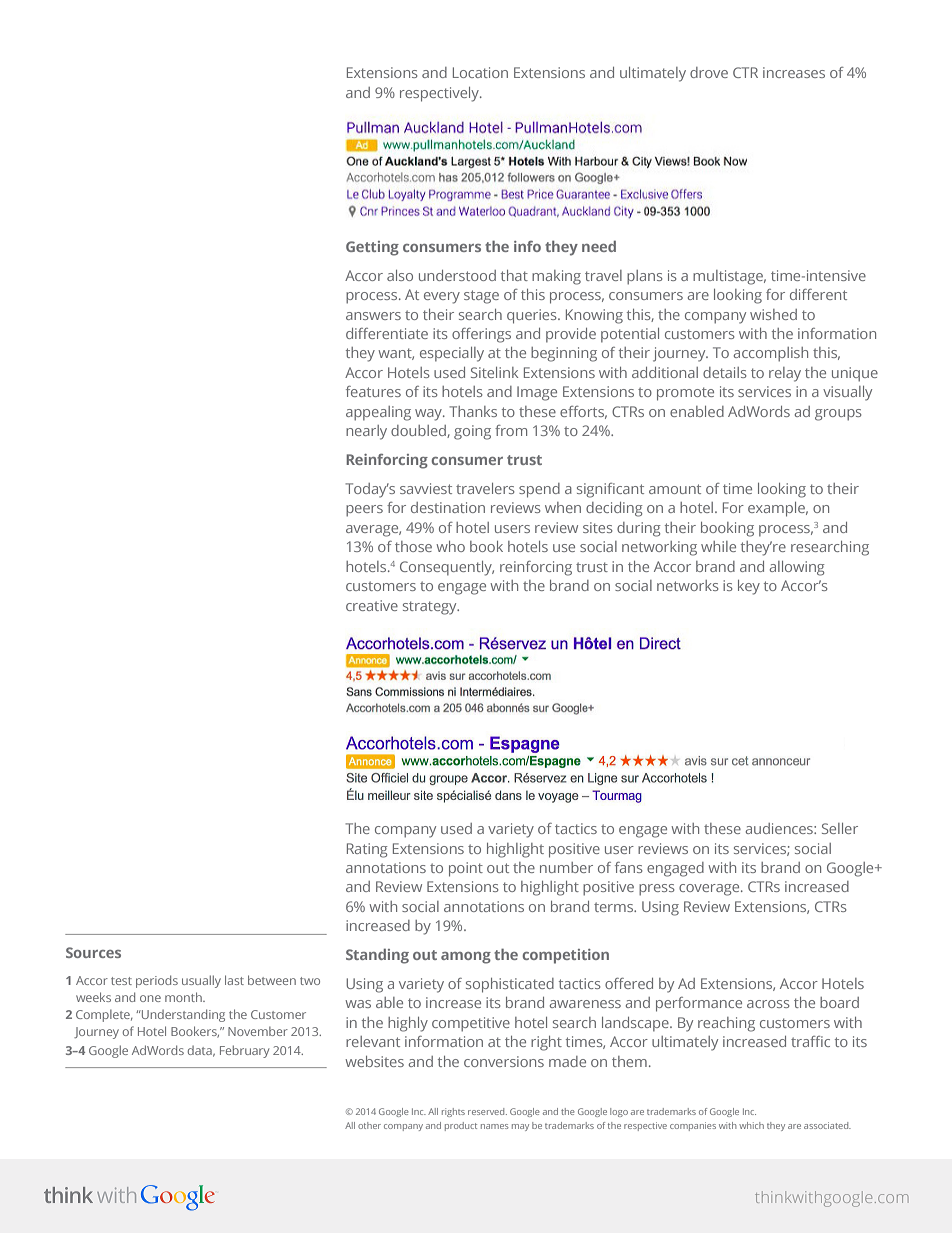 The image size is (952, 1233). Describe the element at coordinates (771, 354) in the image. I see `accomplish` at that location.
